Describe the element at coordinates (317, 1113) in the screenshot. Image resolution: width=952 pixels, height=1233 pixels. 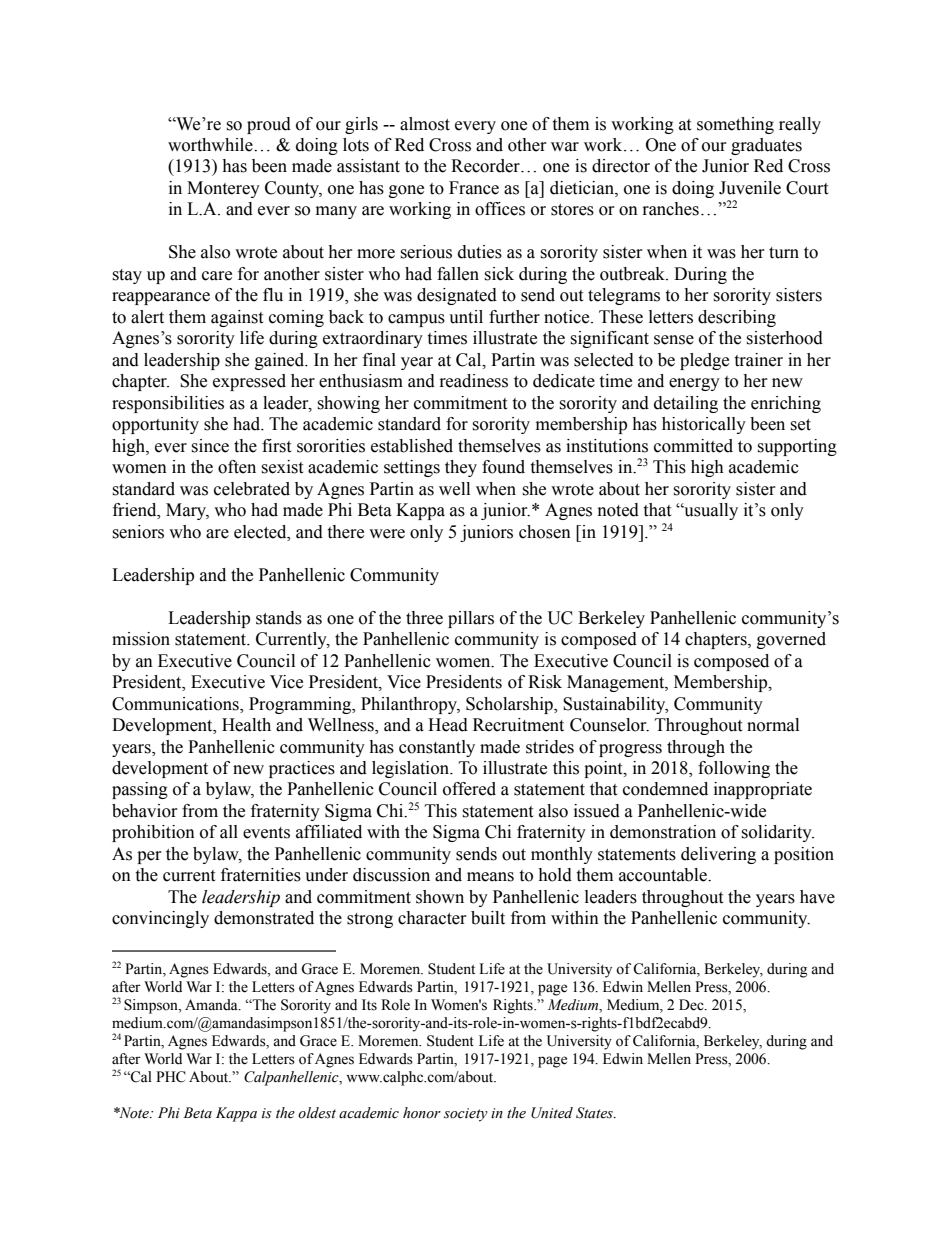
I see `oldest` at that location.
